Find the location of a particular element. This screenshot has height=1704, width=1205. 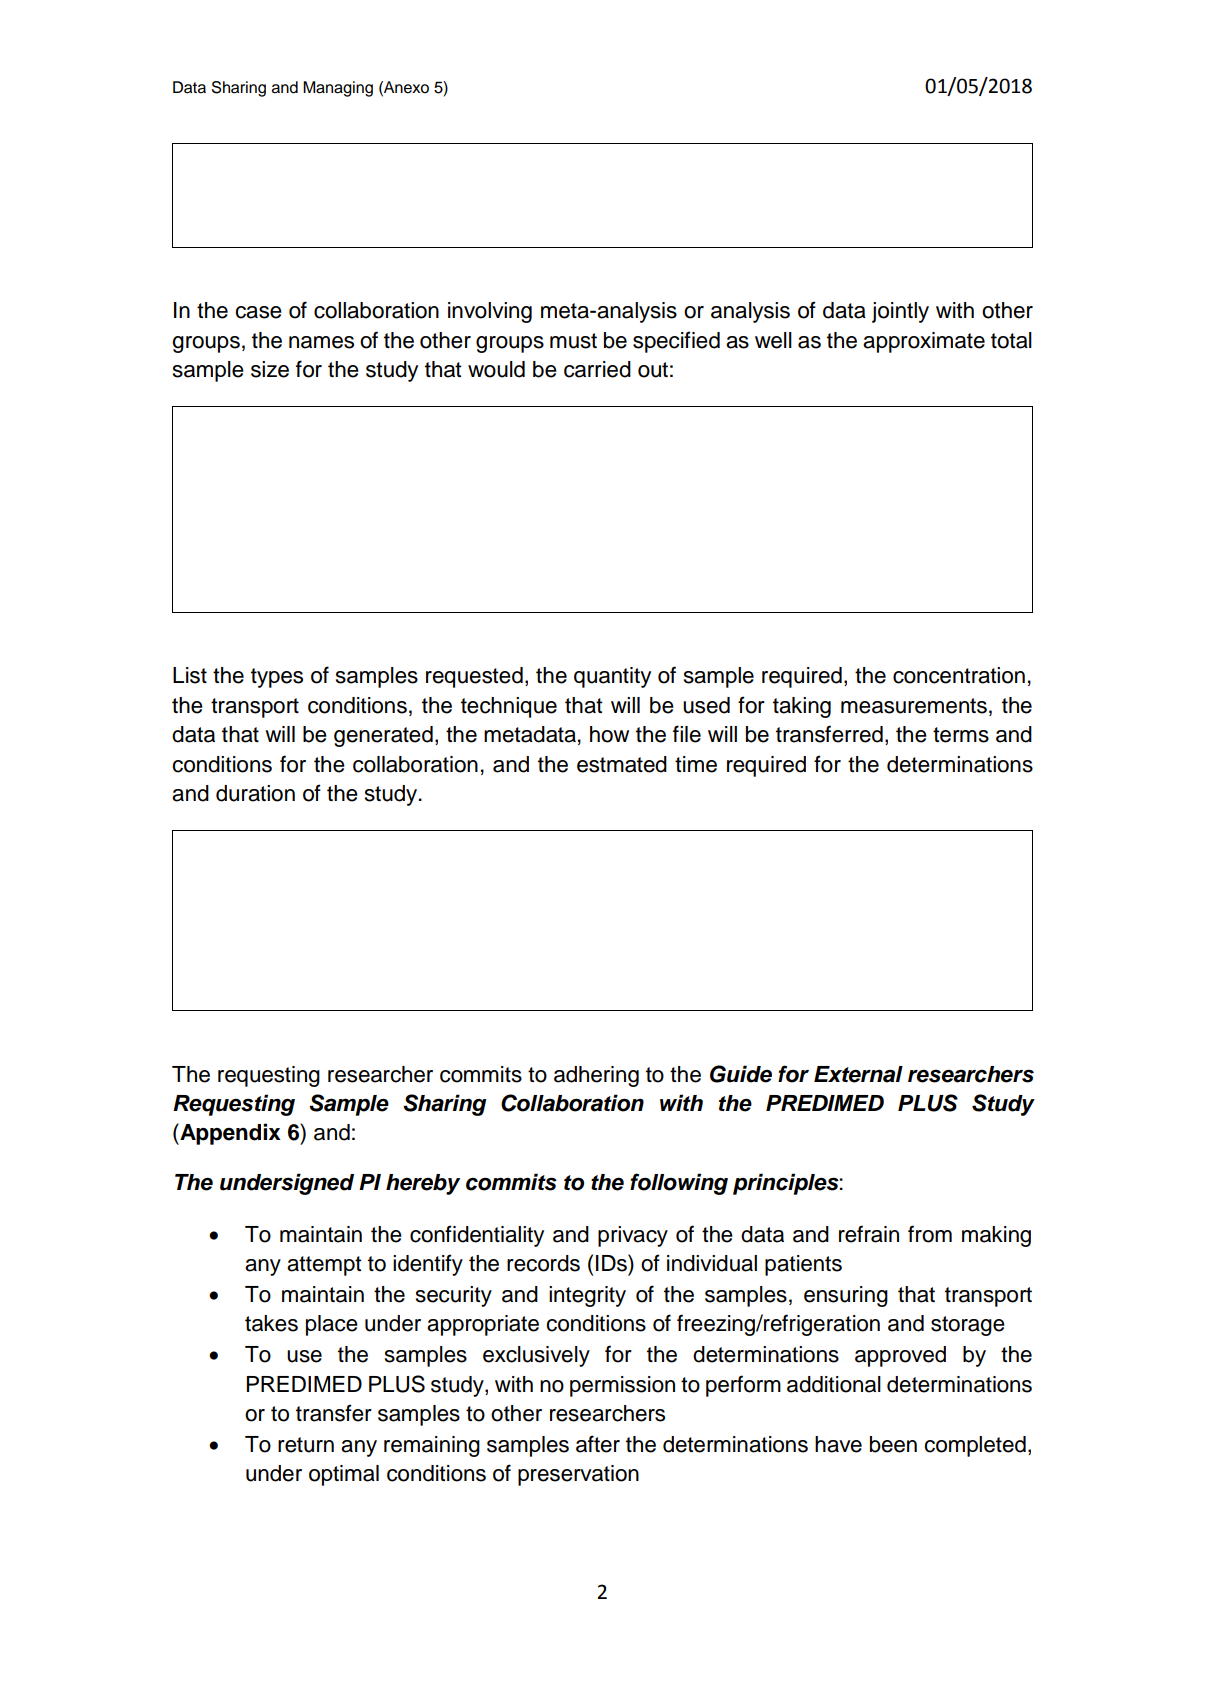

return is located at coordinates (306, 1445).
